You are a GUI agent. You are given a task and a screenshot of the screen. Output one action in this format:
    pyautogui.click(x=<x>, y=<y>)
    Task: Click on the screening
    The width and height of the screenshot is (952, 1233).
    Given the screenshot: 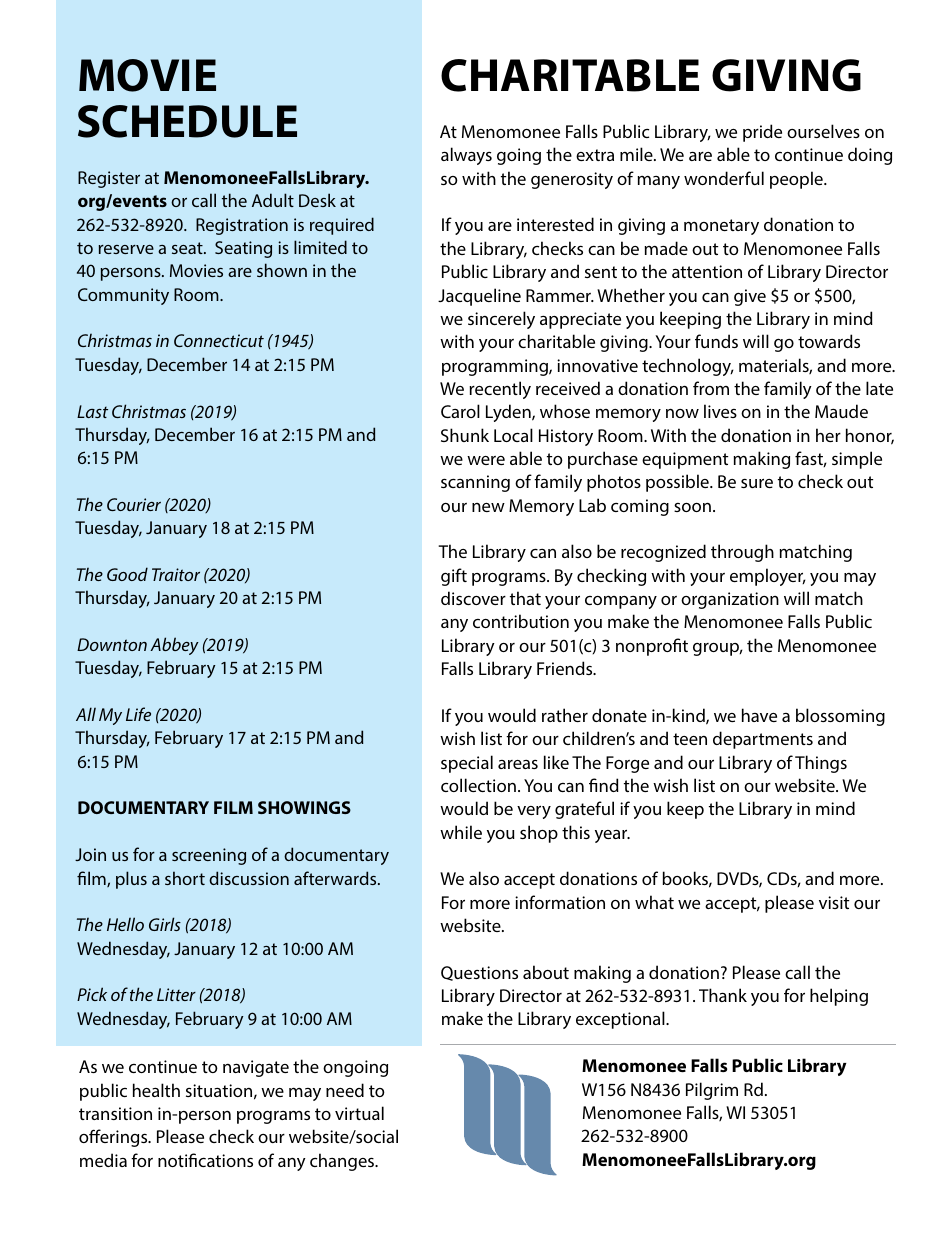 What is the action you would take?
    pyautogui.click(x=209, y=856)
